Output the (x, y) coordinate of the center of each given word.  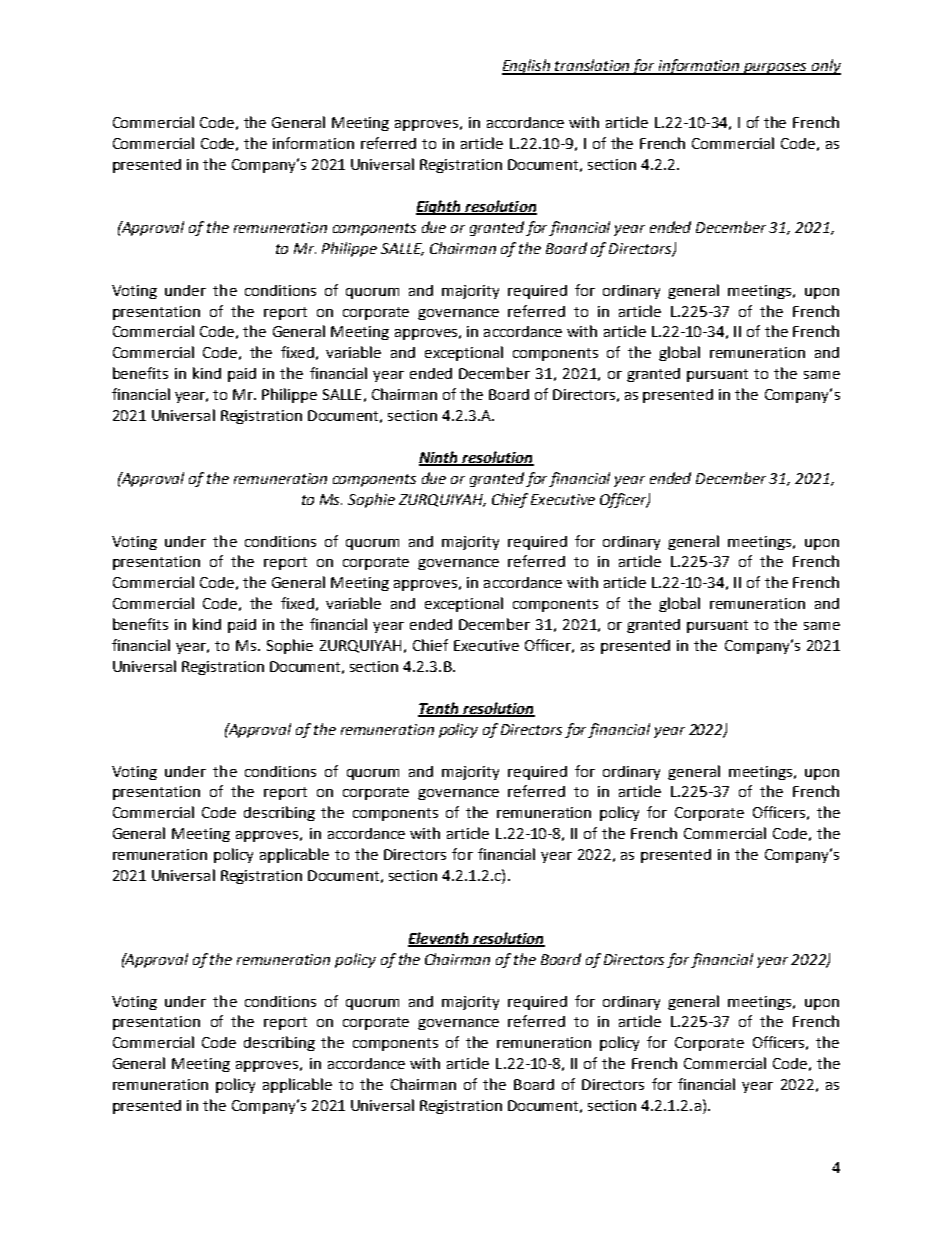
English (527, 67)
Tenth (439, 709)
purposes (775, 69)
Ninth (439, 458)
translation (593, 66)
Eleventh (439, 939)
